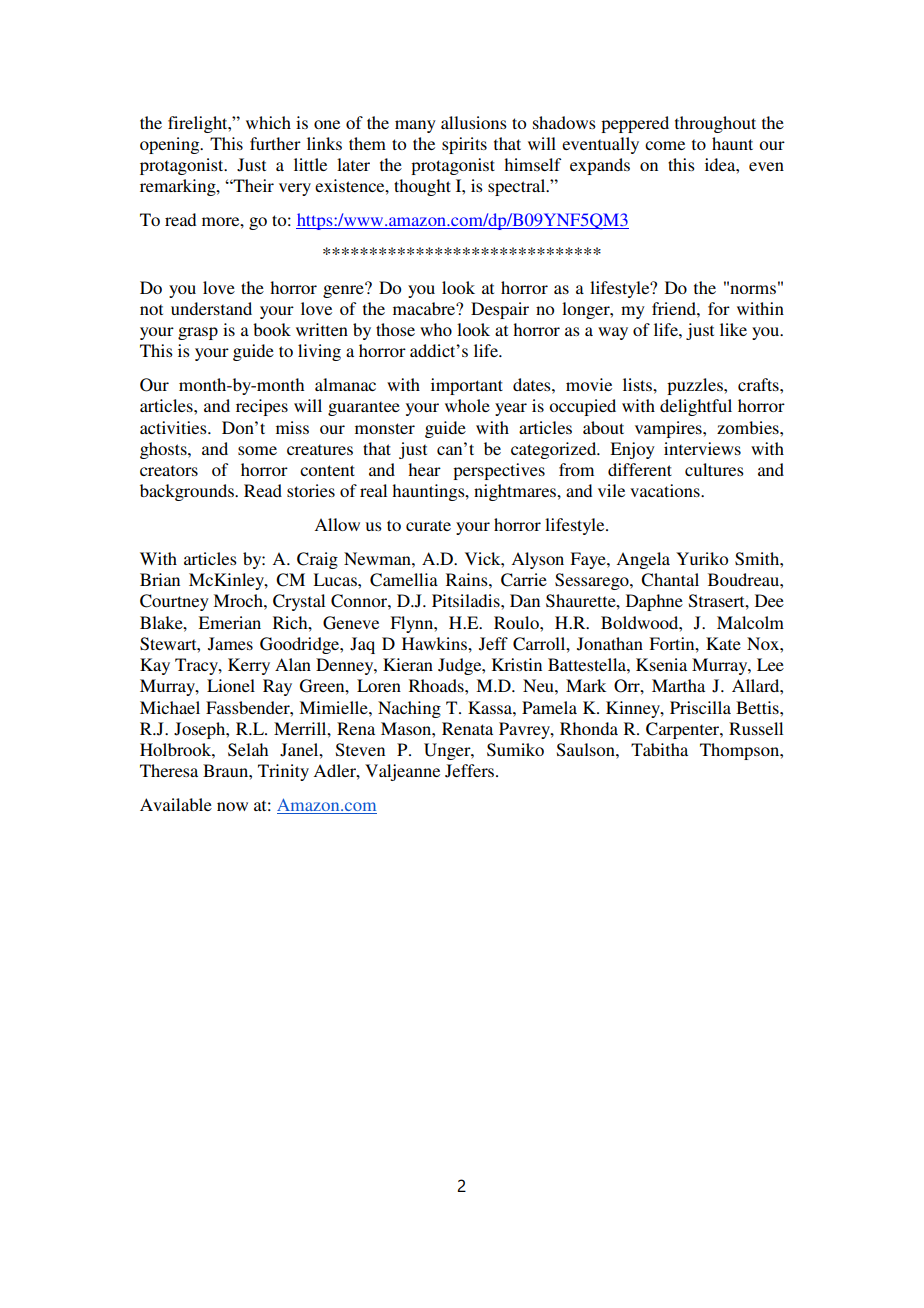 This screenshot has width=924, height=1308. I want to click on Kate, so click(723, 643).
